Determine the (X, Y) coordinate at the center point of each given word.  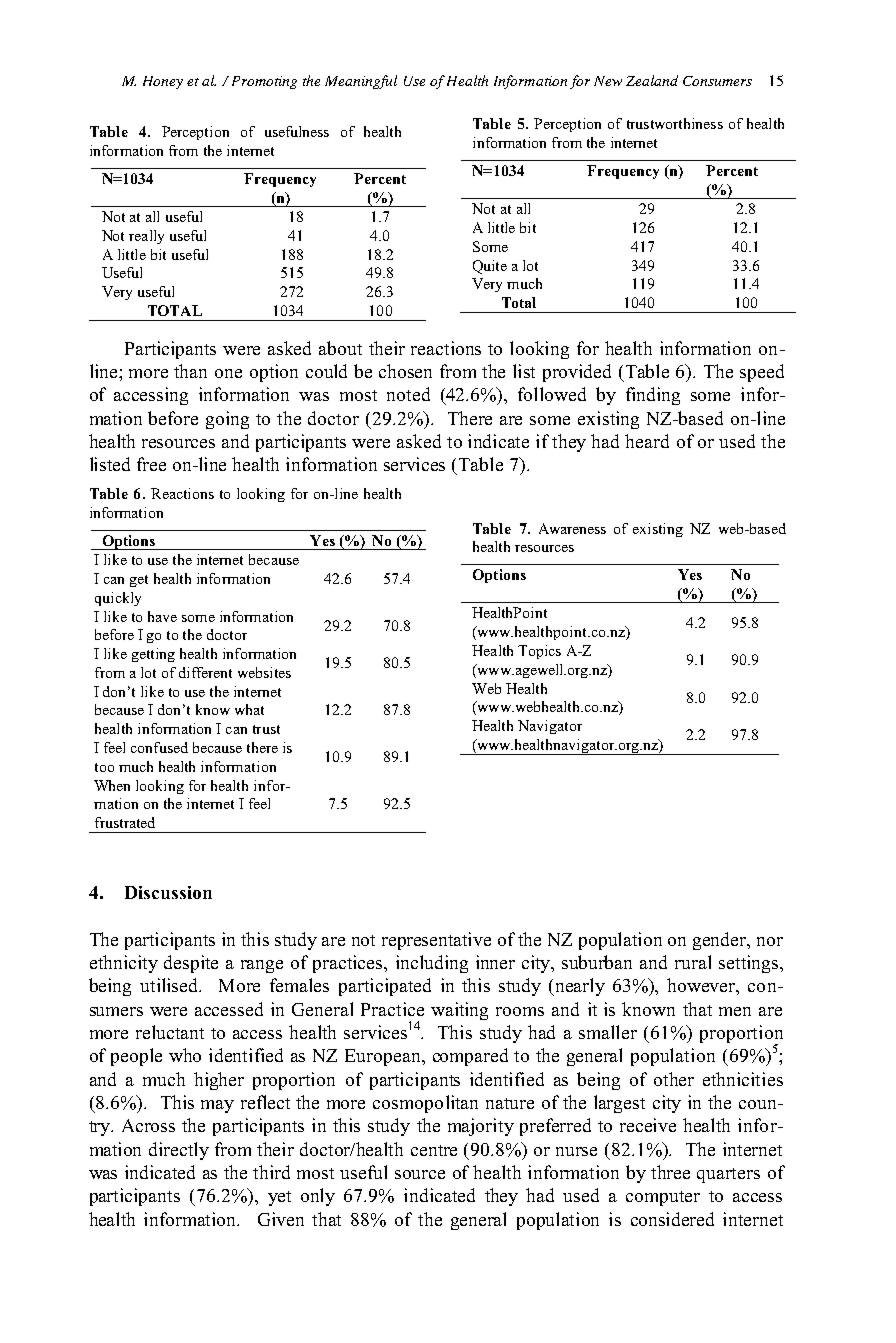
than (190, 371)
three (670, 1172)
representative (436, 941)
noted (408, 394)
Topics (539, 652)
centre (434, 1150)
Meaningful (361, 82)
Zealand (652, 80)
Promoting (264, 82)
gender (721, 941)
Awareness (572, 528)
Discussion (168, 892)
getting (153, 655)
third (271, 1172)
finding (653, 396)
